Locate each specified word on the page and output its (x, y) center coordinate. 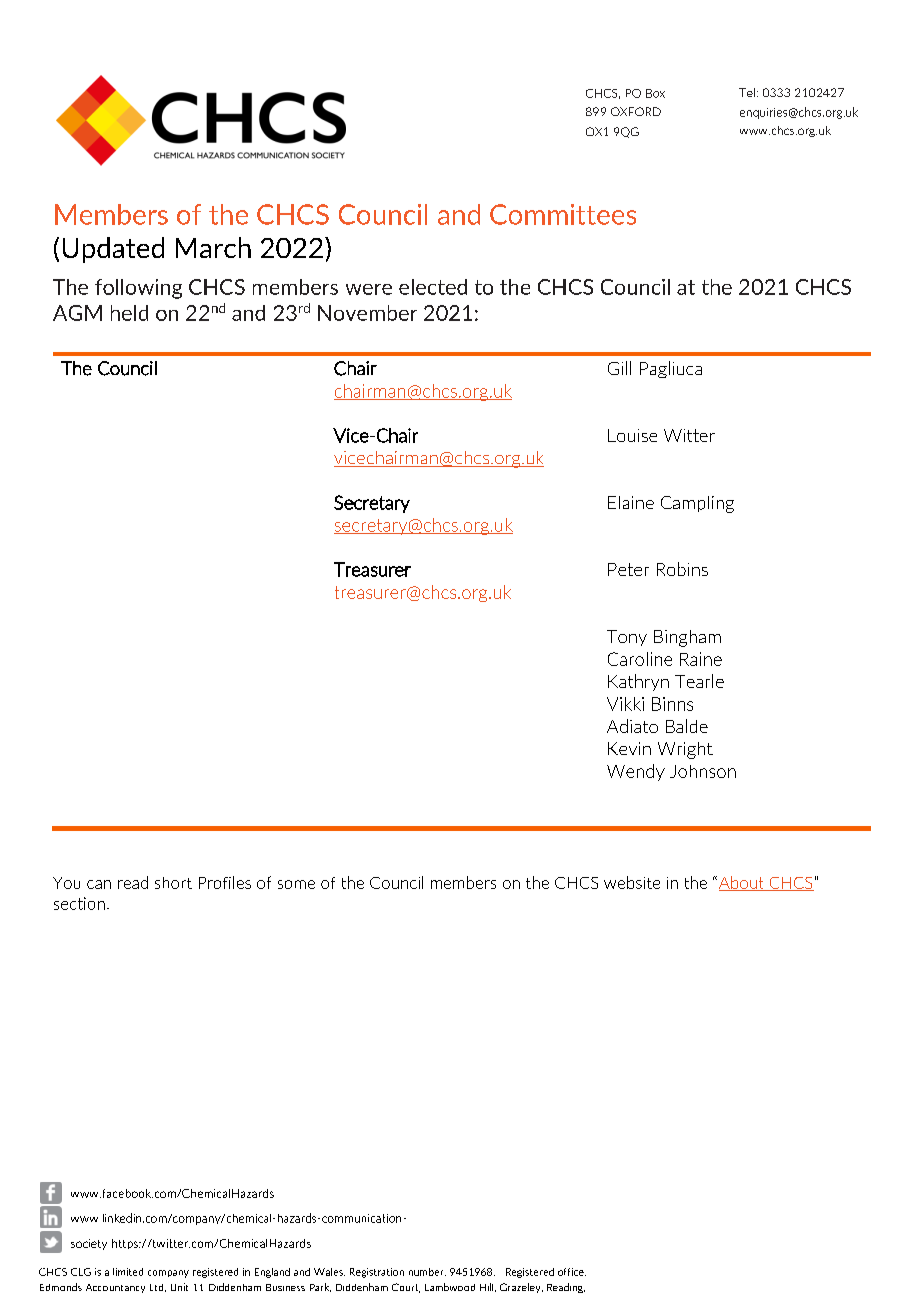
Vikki (625, 704)
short (173, 883)
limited (128, 1272)
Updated (113, 250)
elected (433, 287)
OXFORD (636, 111)
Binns (672, 704)
